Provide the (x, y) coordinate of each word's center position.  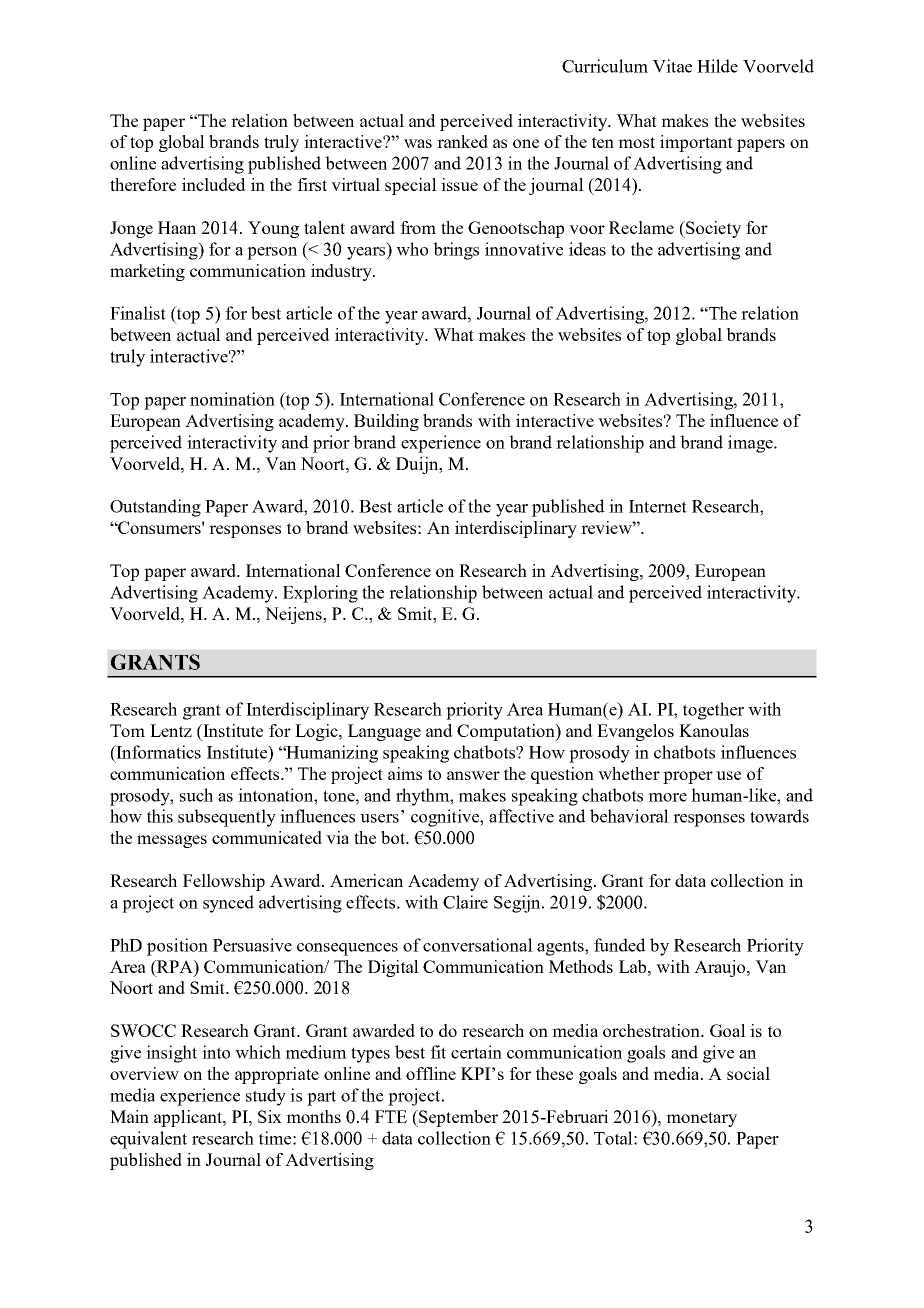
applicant (189, 1118)
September (457, 1118)
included (214, 184)
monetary (701, 1119)
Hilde (717, 66)
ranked (462, 141)
